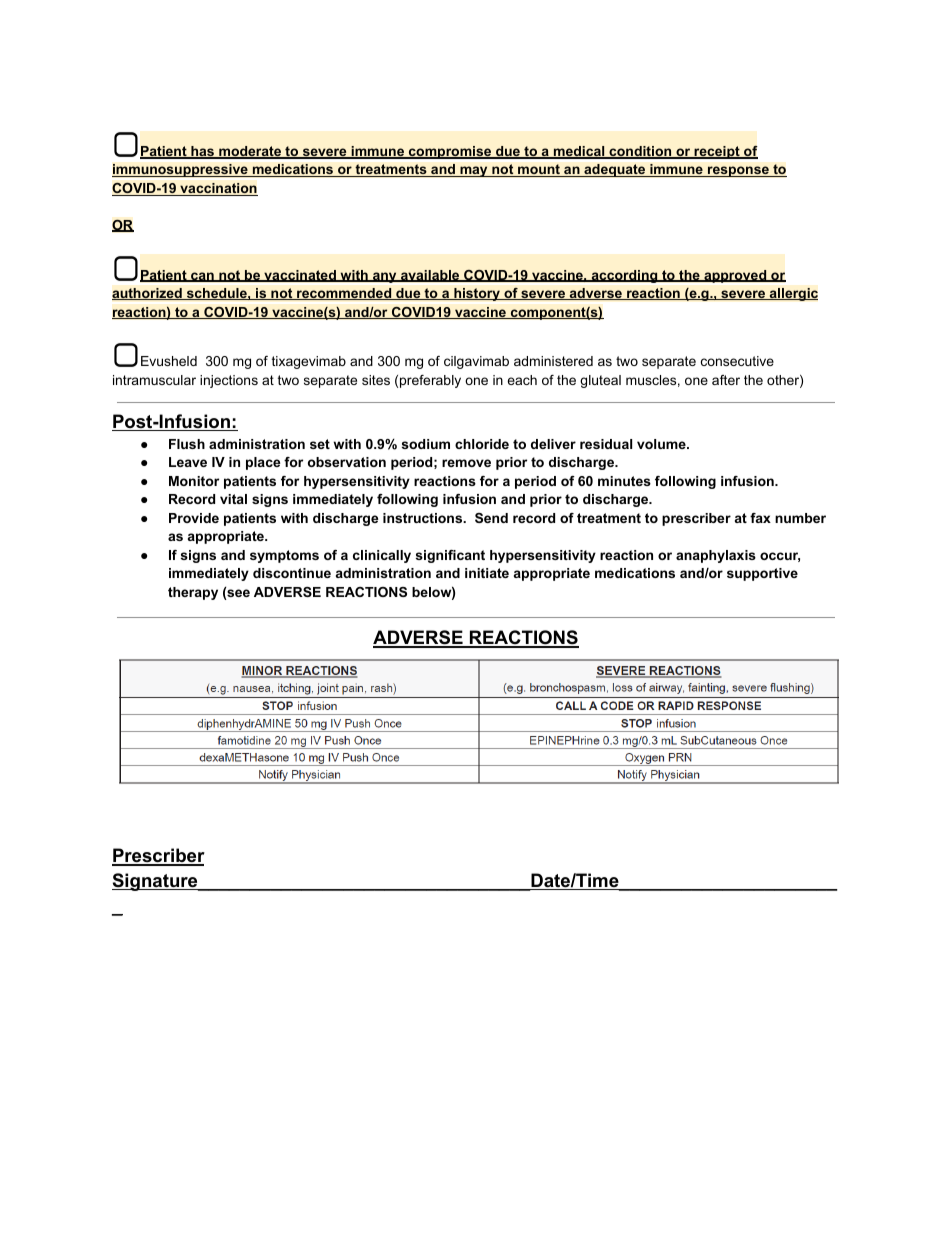 This screenshot has width=952, height=1233. I want to click on Send, so click(491, 518).
